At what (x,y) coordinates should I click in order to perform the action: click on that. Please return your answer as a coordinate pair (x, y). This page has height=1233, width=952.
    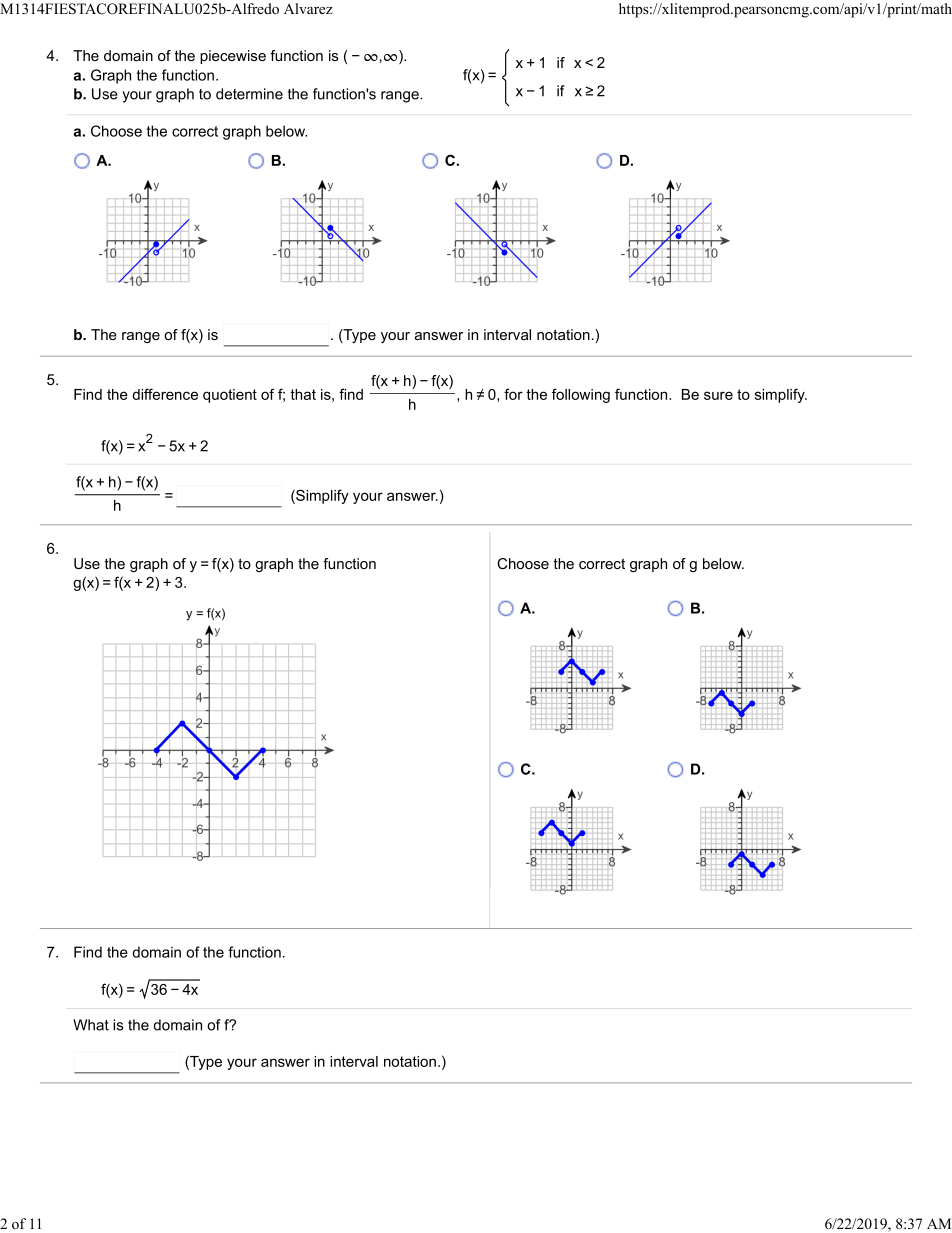
    Looking at the image, I should click on (303, 394).
